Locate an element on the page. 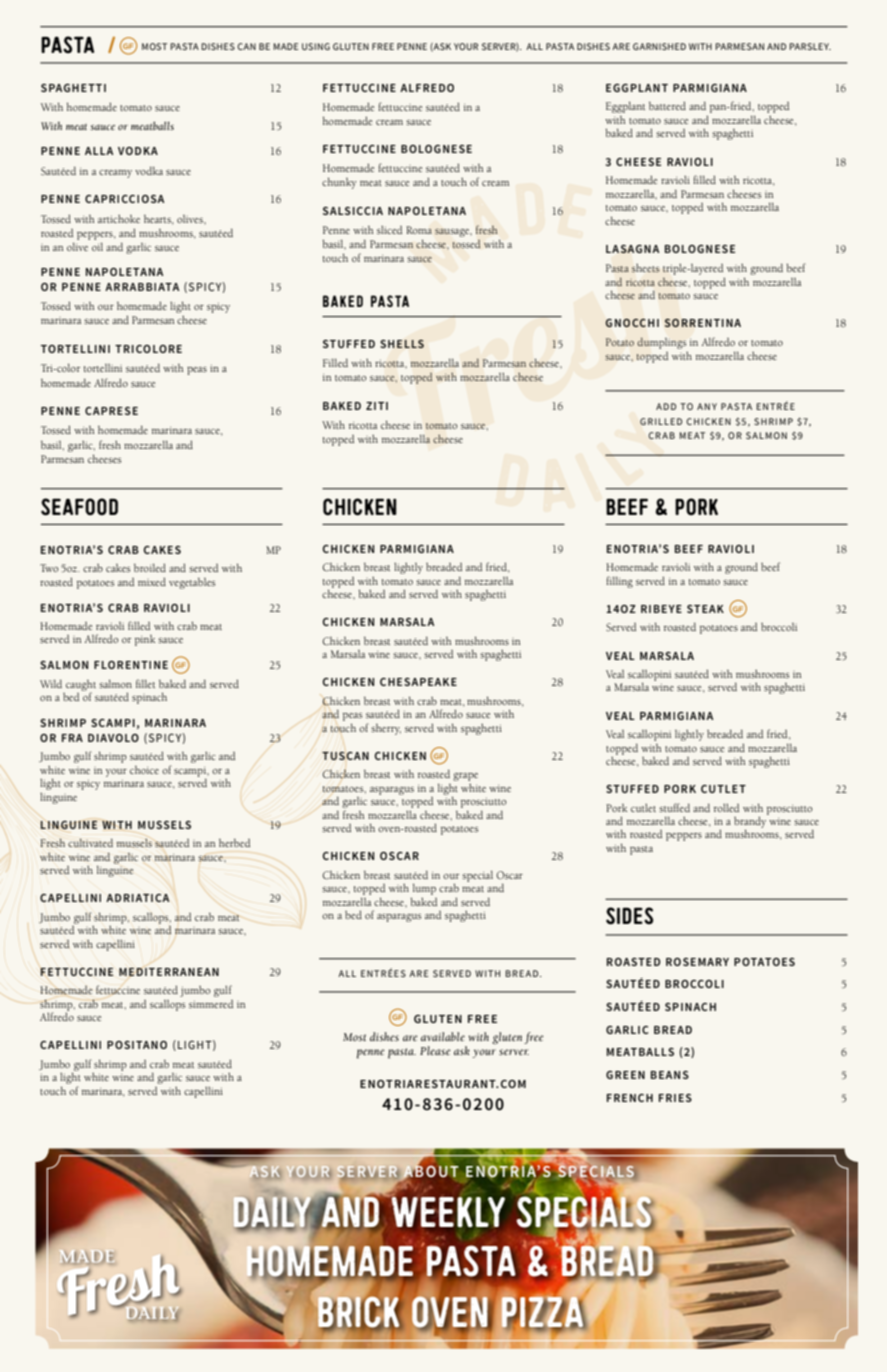 This page has height=1372, width=887. SHELLS is located at coordinates (402, 344).
